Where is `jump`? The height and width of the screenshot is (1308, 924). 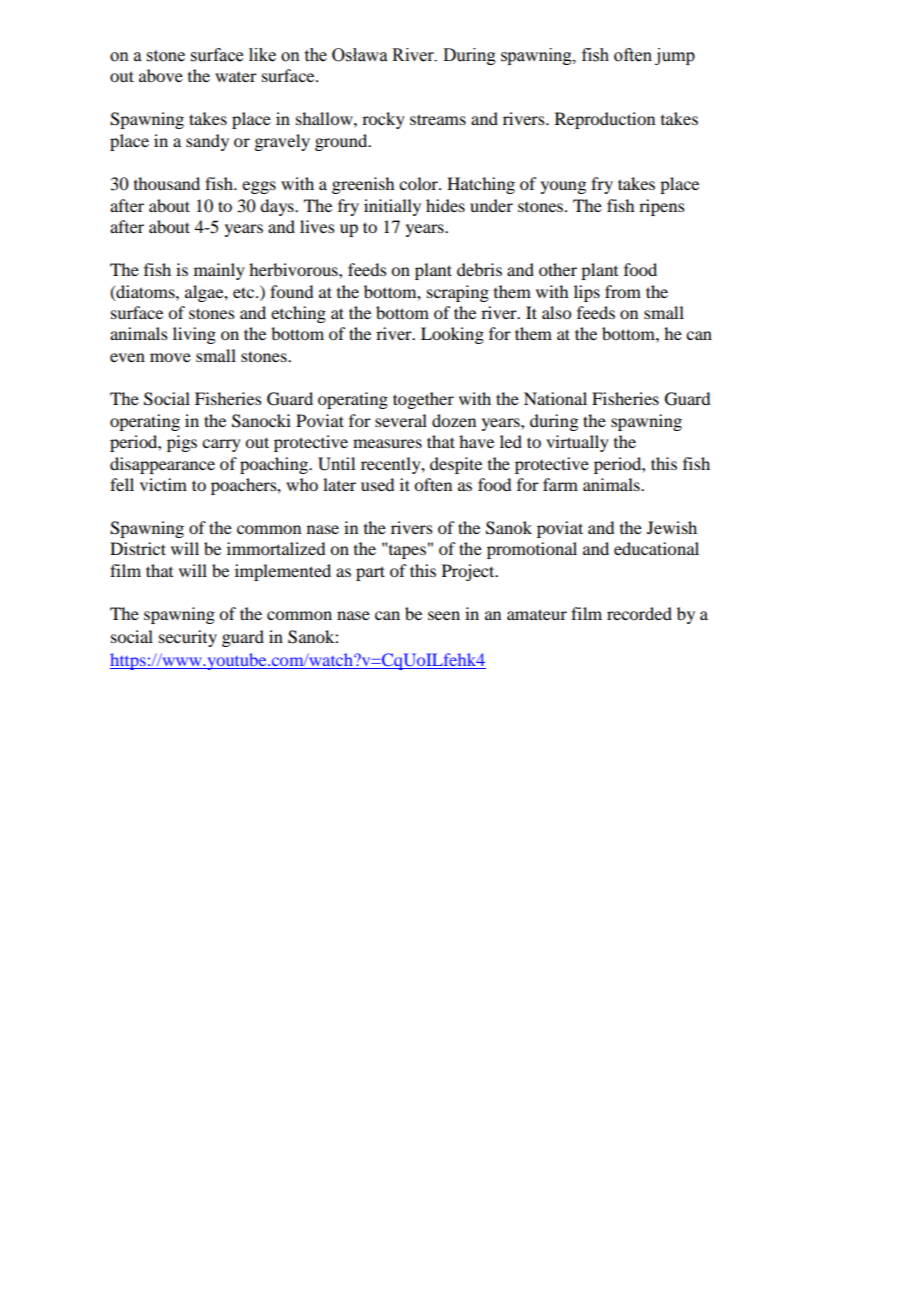 jump is located at coordinates (675, 56).
